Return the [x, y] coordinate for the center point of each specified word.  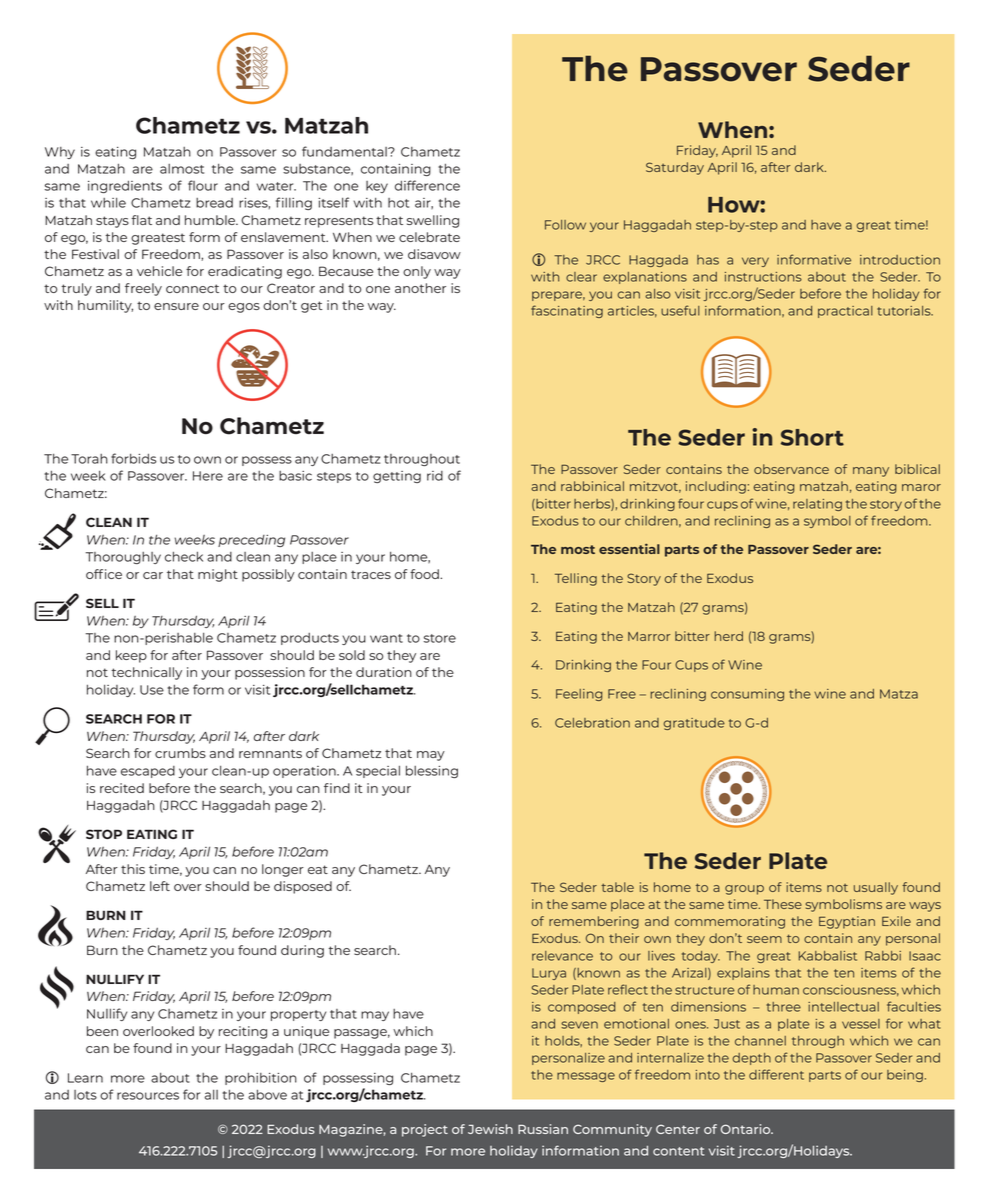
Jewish [490, 1129]
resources [148, 1096]
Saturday [675, 168]
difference [427, 185]
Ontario [747, 1129]
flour [203, 185]
